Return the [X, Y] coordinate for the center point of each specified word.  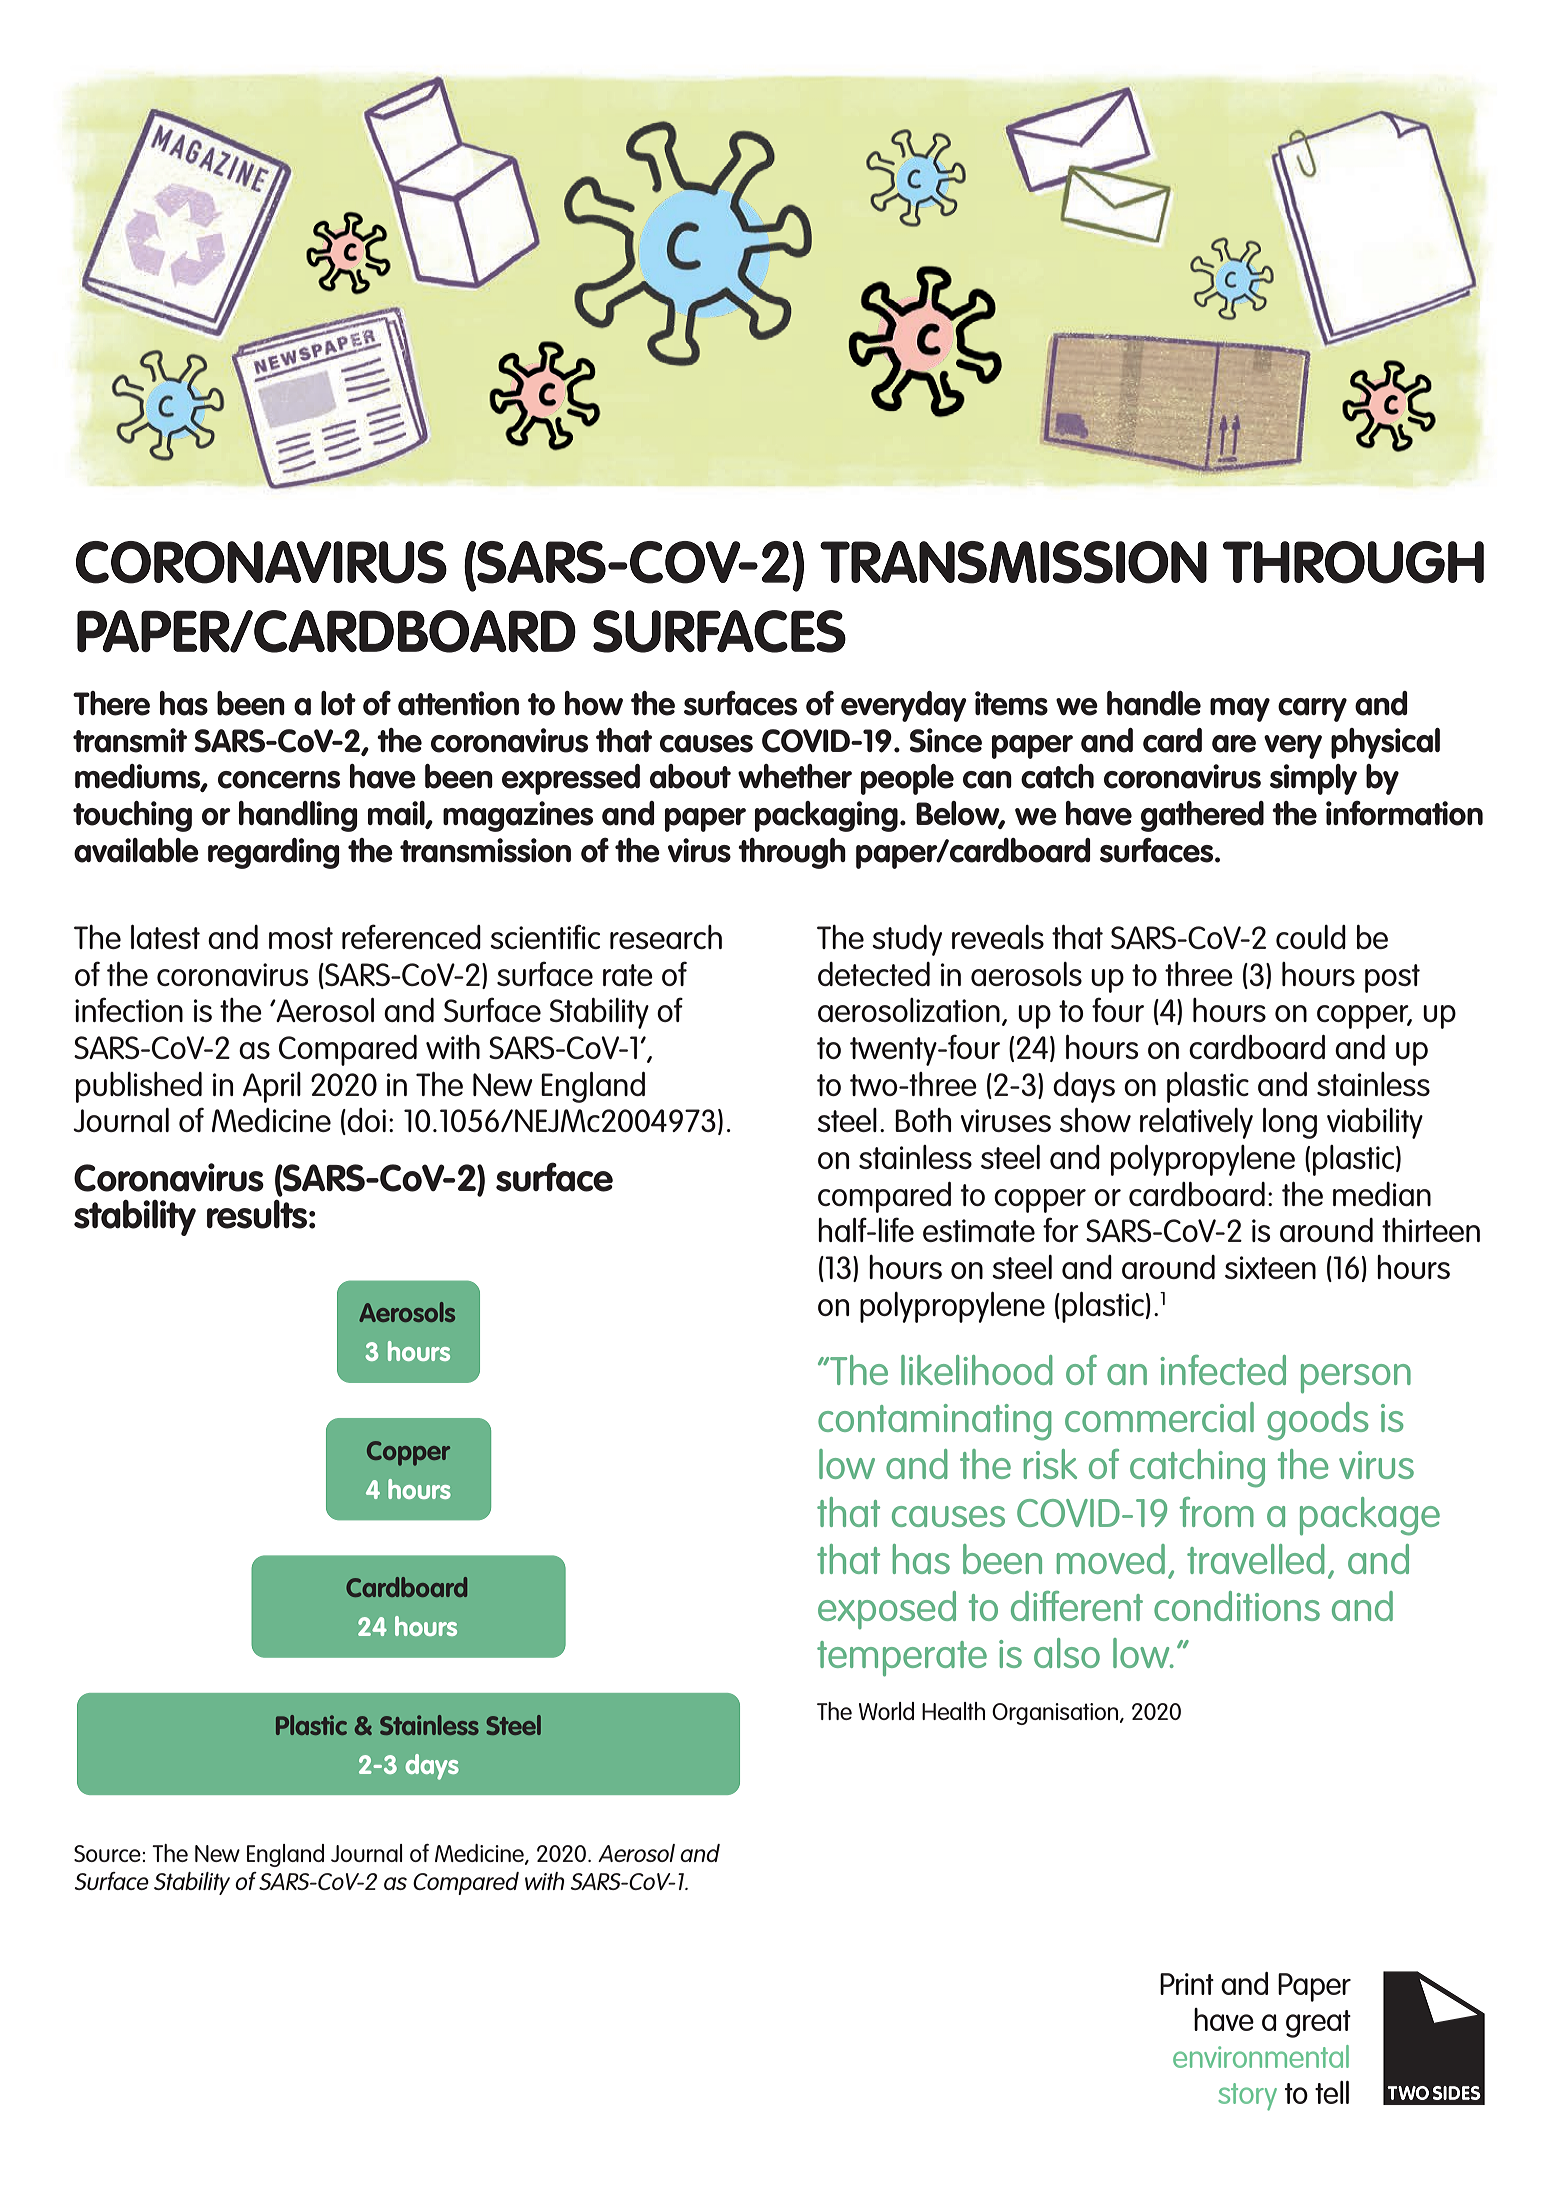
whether [795, 776]
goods [1318, 1421]
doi [365, 1121]
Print [1187, 1984]
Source [108, 1853]
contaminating [935, 1422]
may [1240, 710]
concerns [279, 780]
